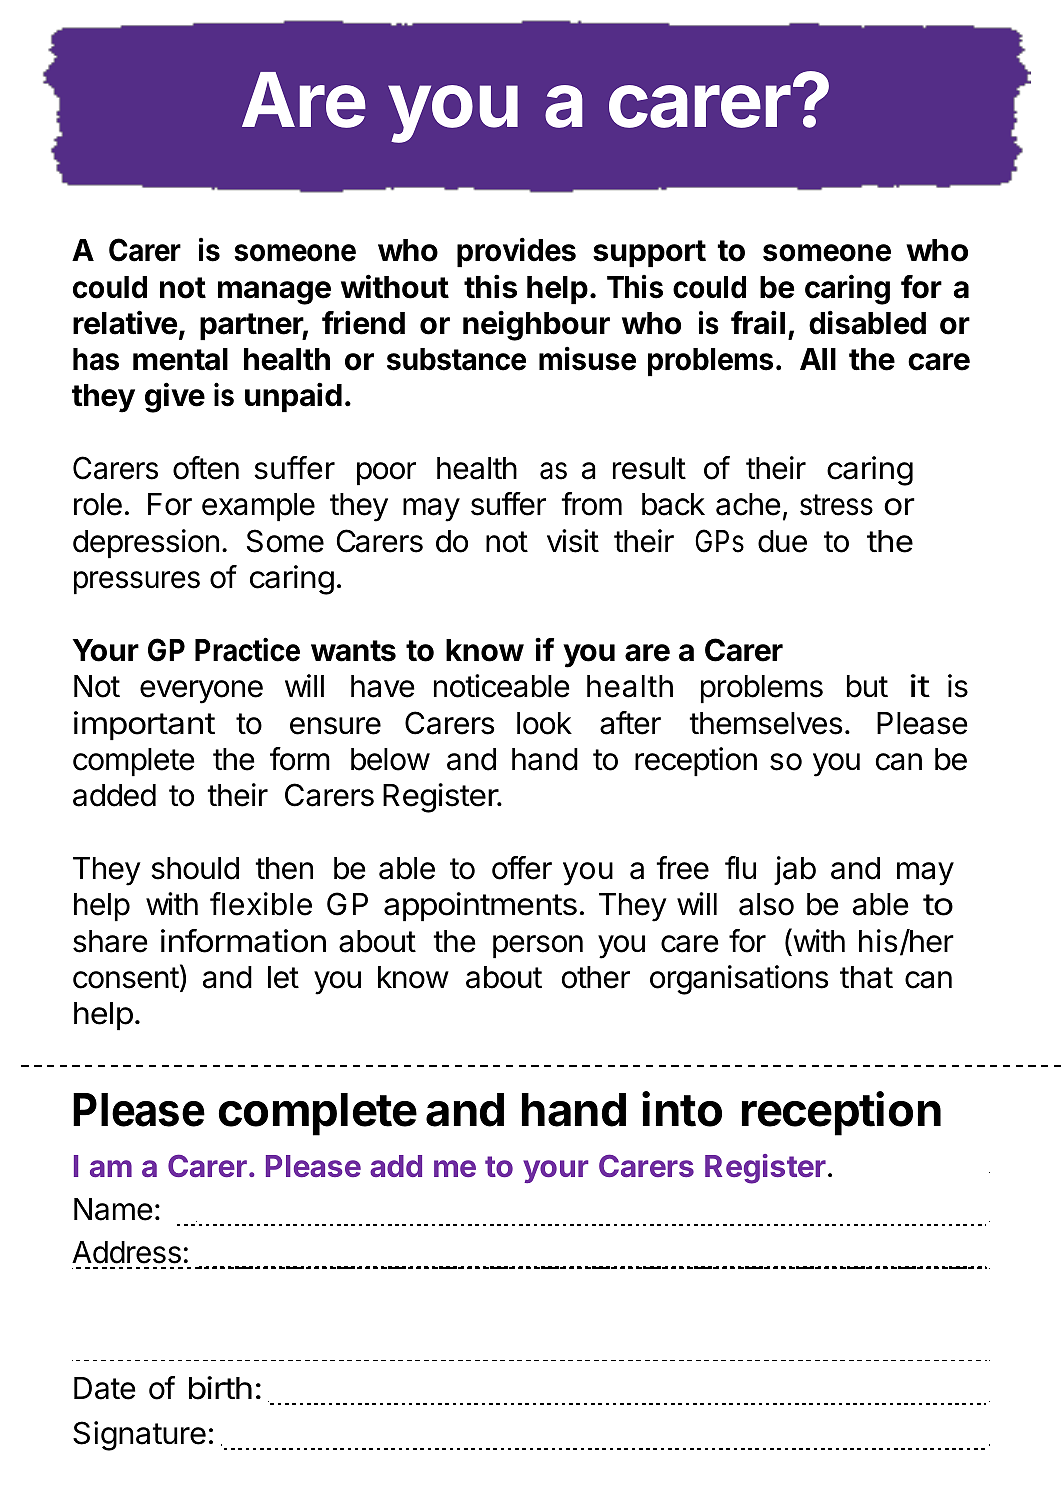 This document has width=1062, height=1506. What do you see at coordinates (139, 1436) in the document?
I see `Signature` at bounding box center [139, 1436].
